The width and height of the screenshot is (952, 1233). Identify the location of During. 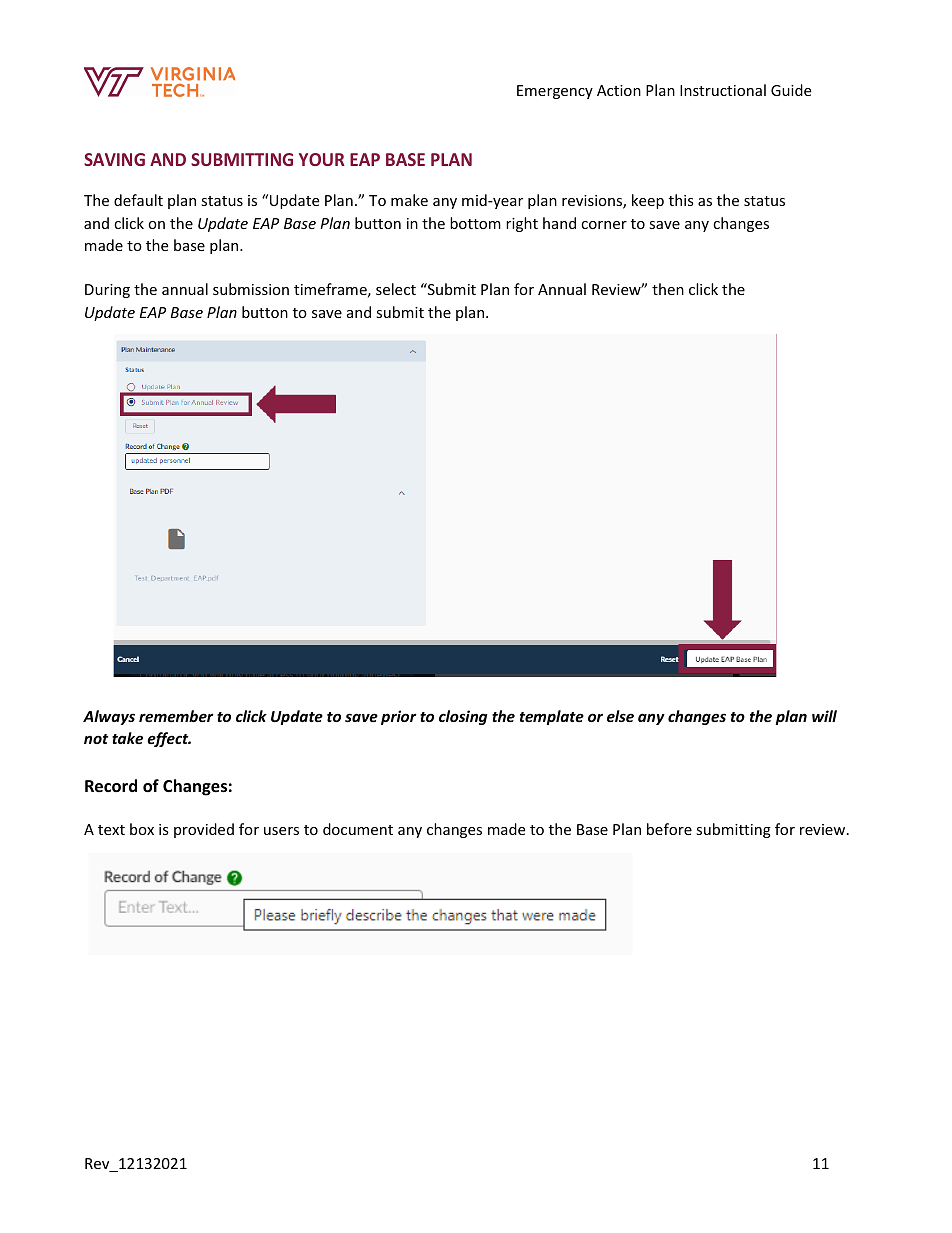
(107, 291).
